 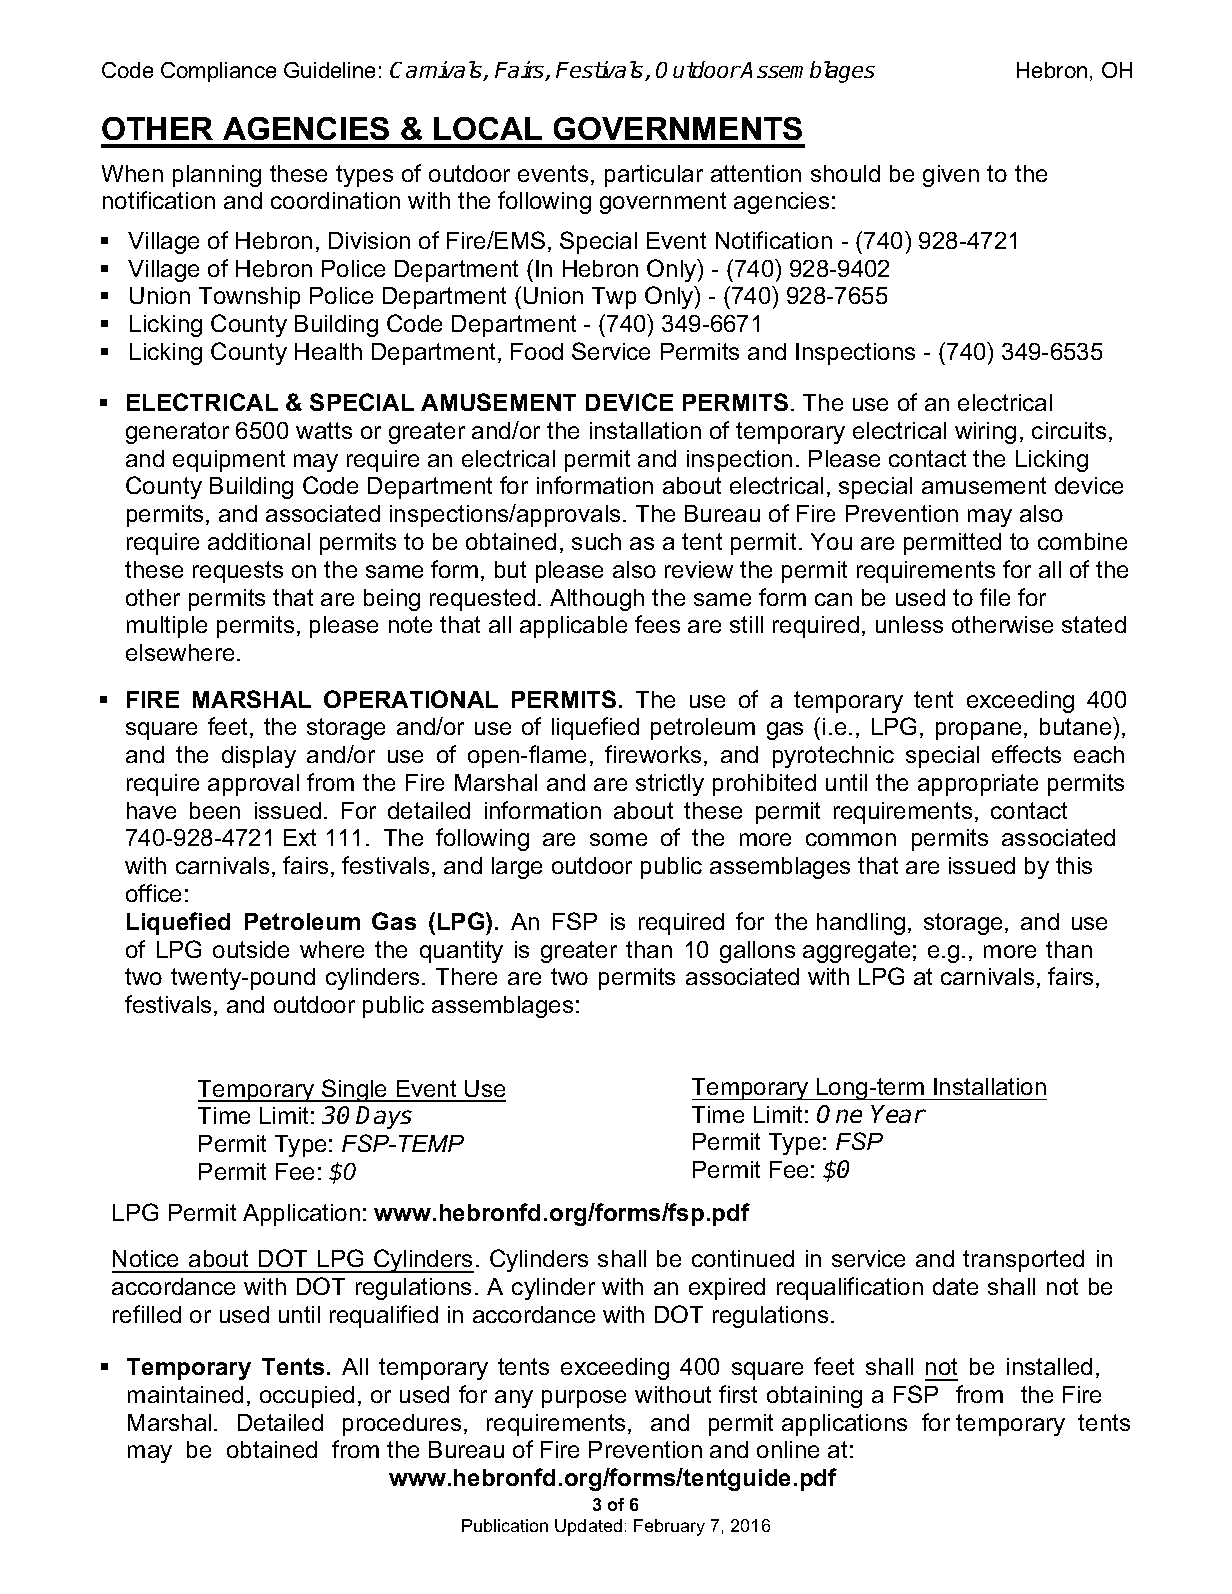 What do you see at coordinates (307, 1397) in the screenshot?
I see `occupied` at bounding box center [307, 1397].
